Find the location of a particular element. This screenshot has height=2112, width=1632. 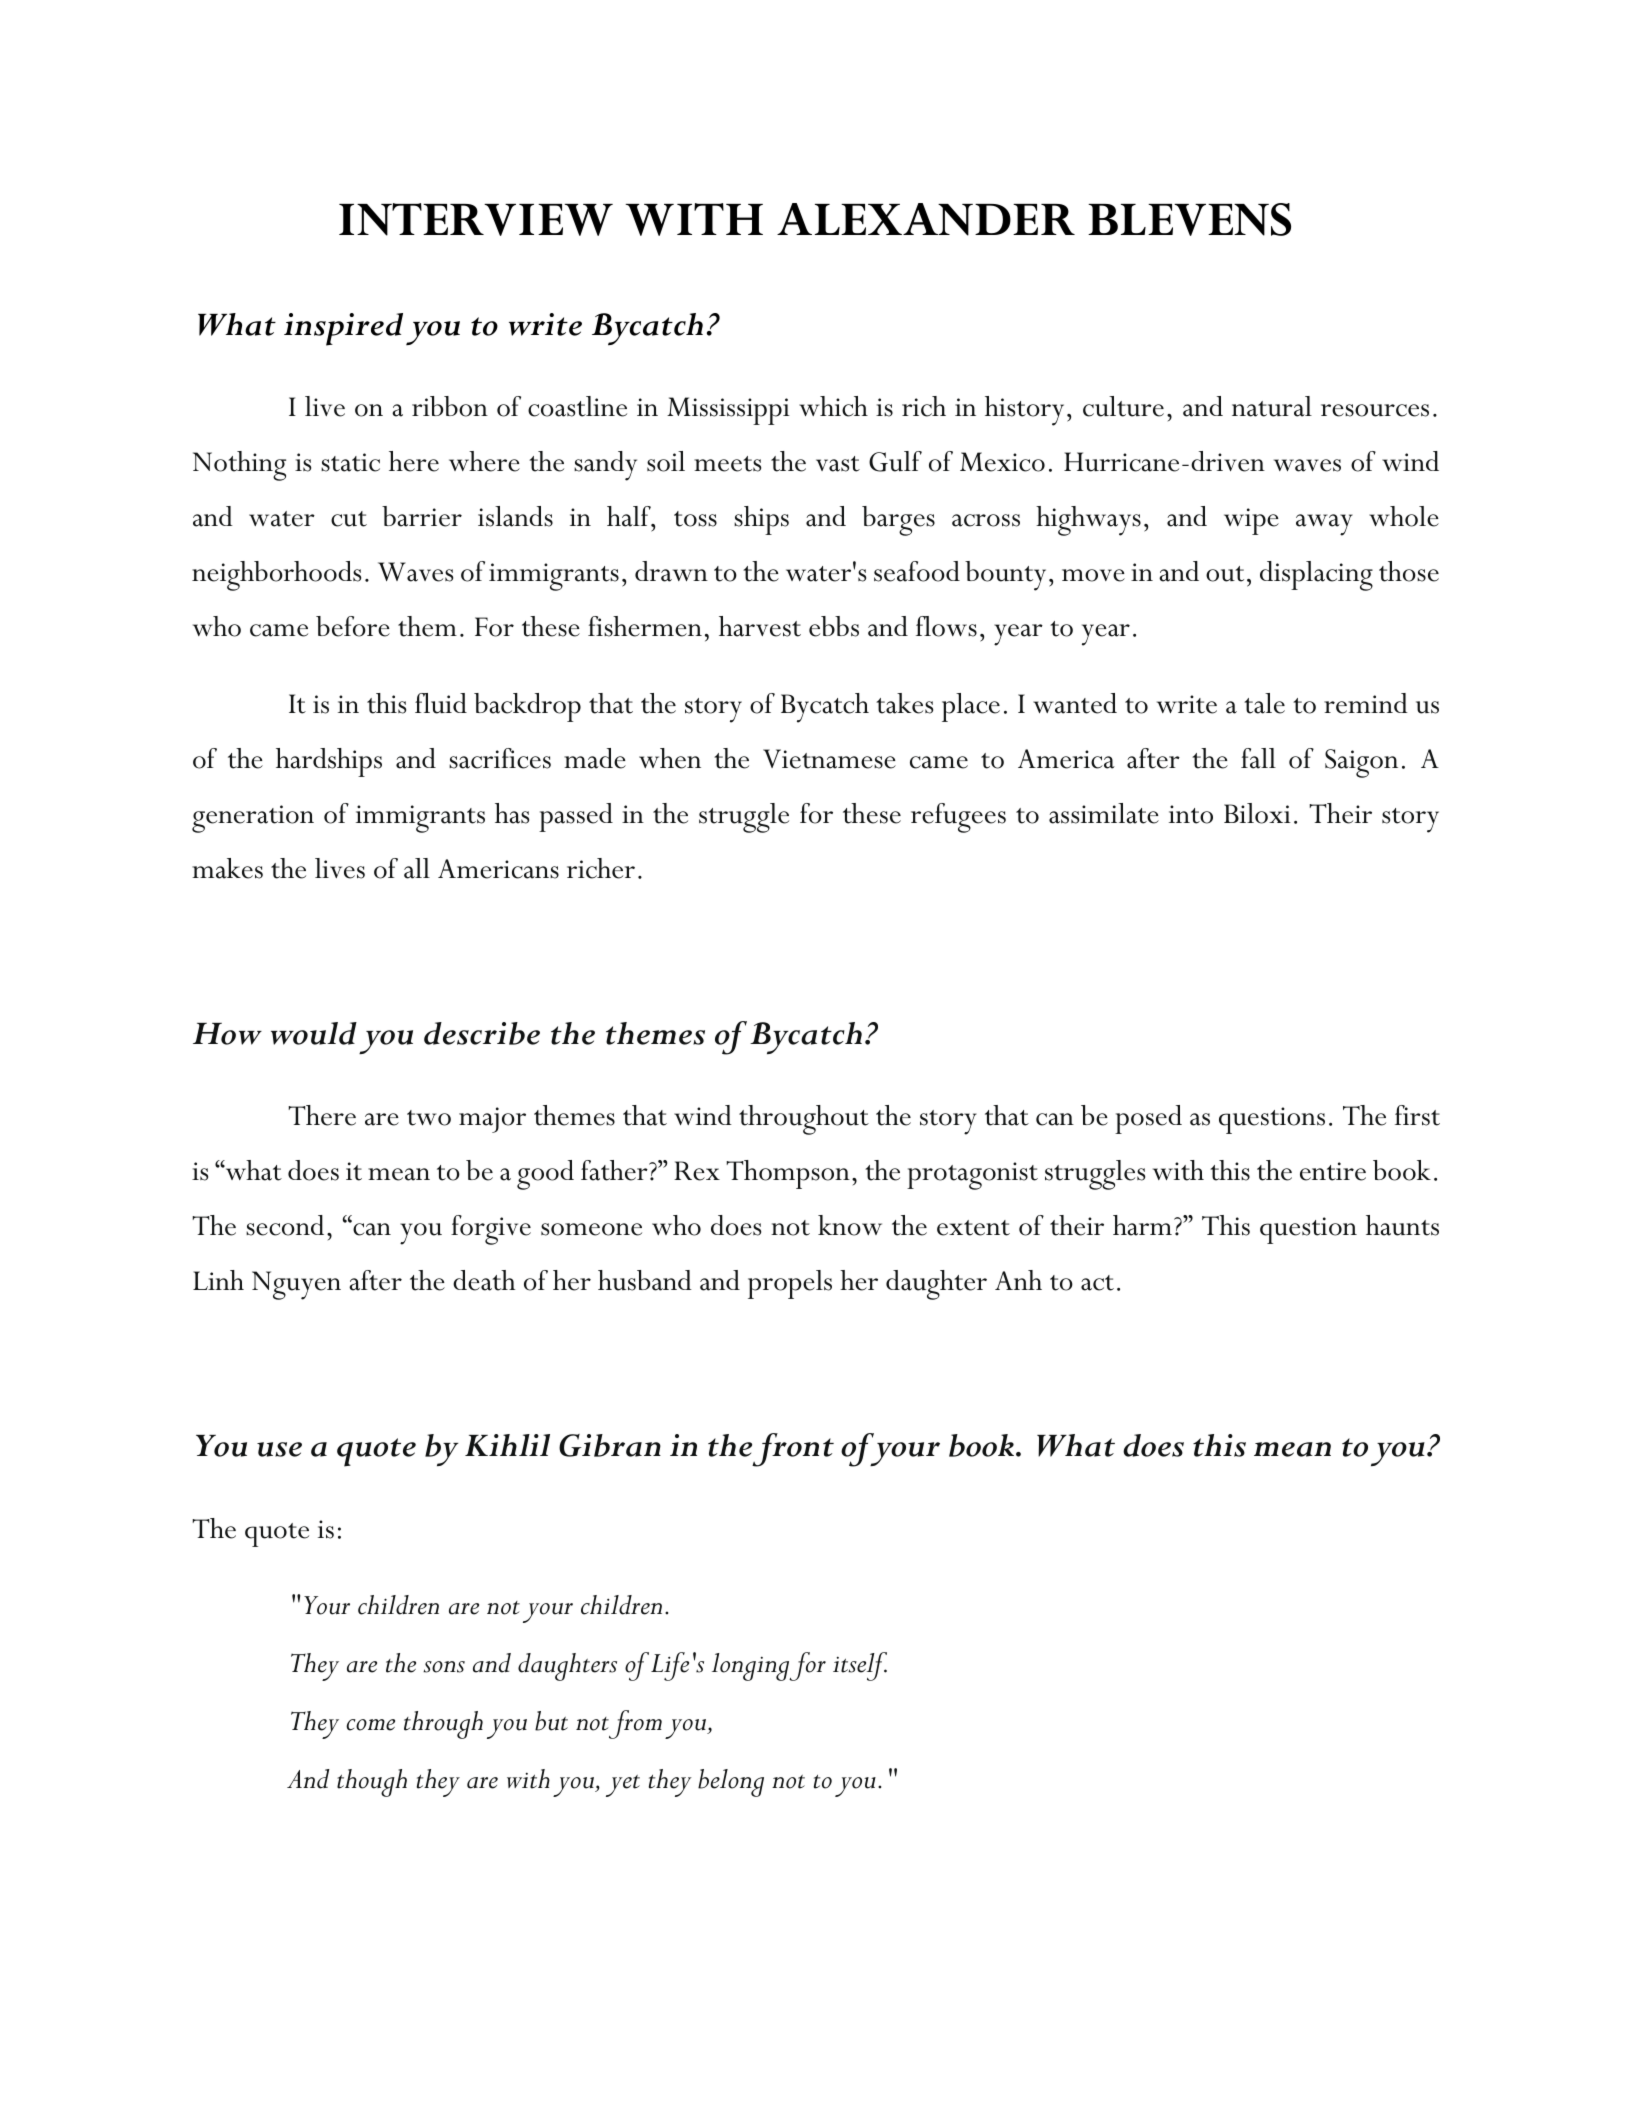

inspired is located at coordinates (343, 329).
